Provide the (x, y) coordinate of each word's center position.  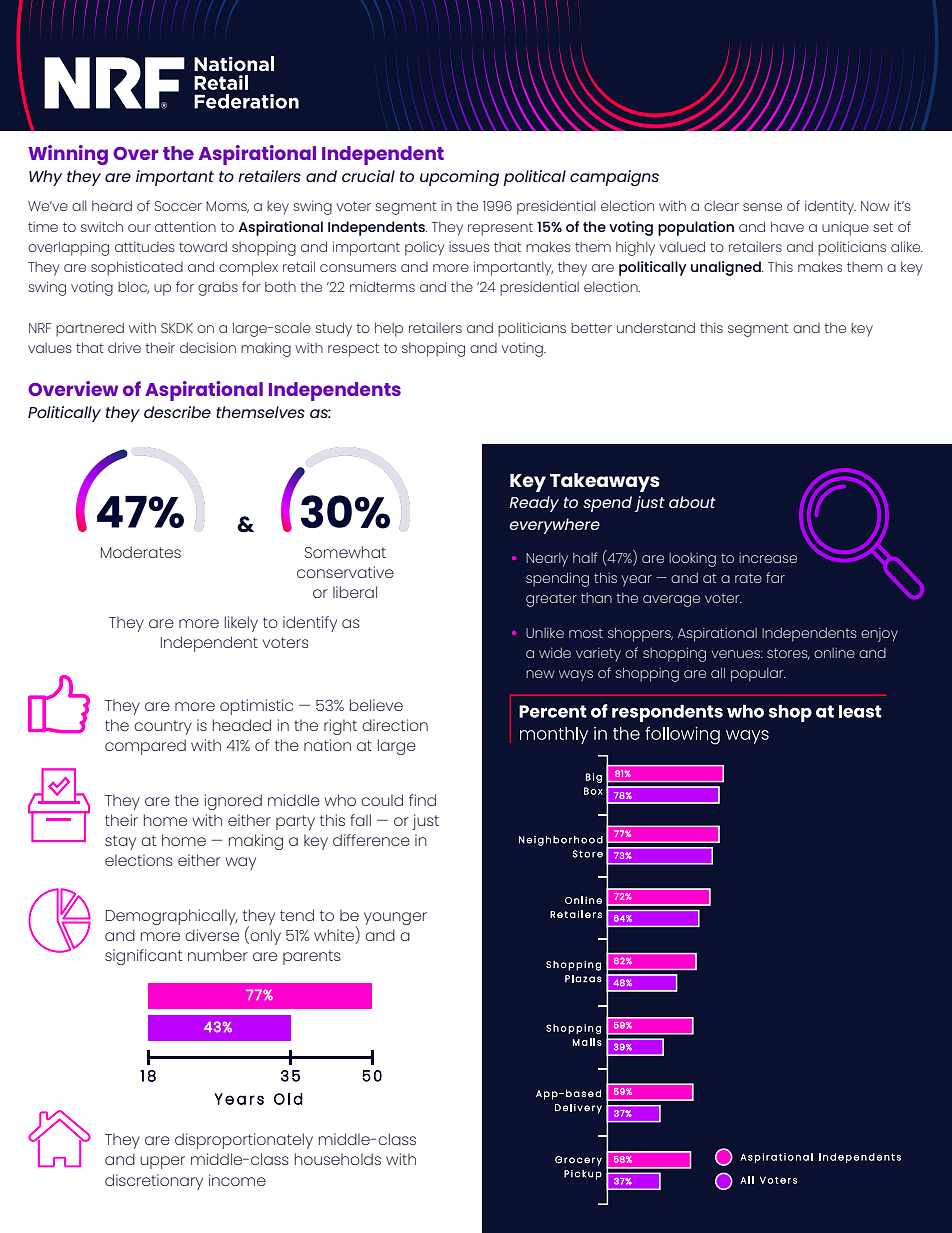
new (540, 674)
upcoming (459, 178)
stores (788, 654)
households (338, 1159)
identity (830, 207)
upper (162, 1162)
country (163, 727)
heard (112, 205)
